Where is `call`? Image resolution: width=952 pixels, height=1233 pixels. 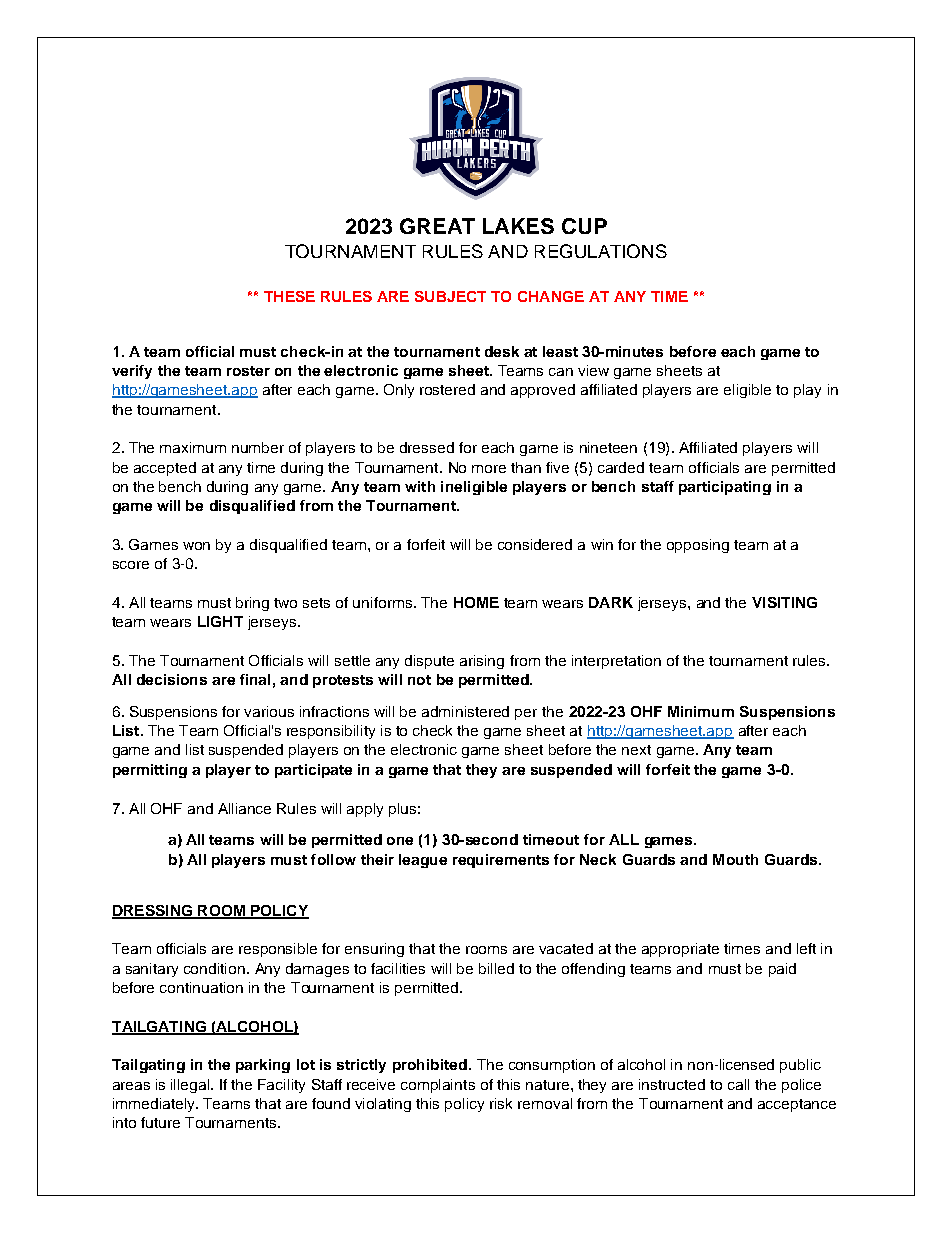
call is located at coordinates (738, 1084).
